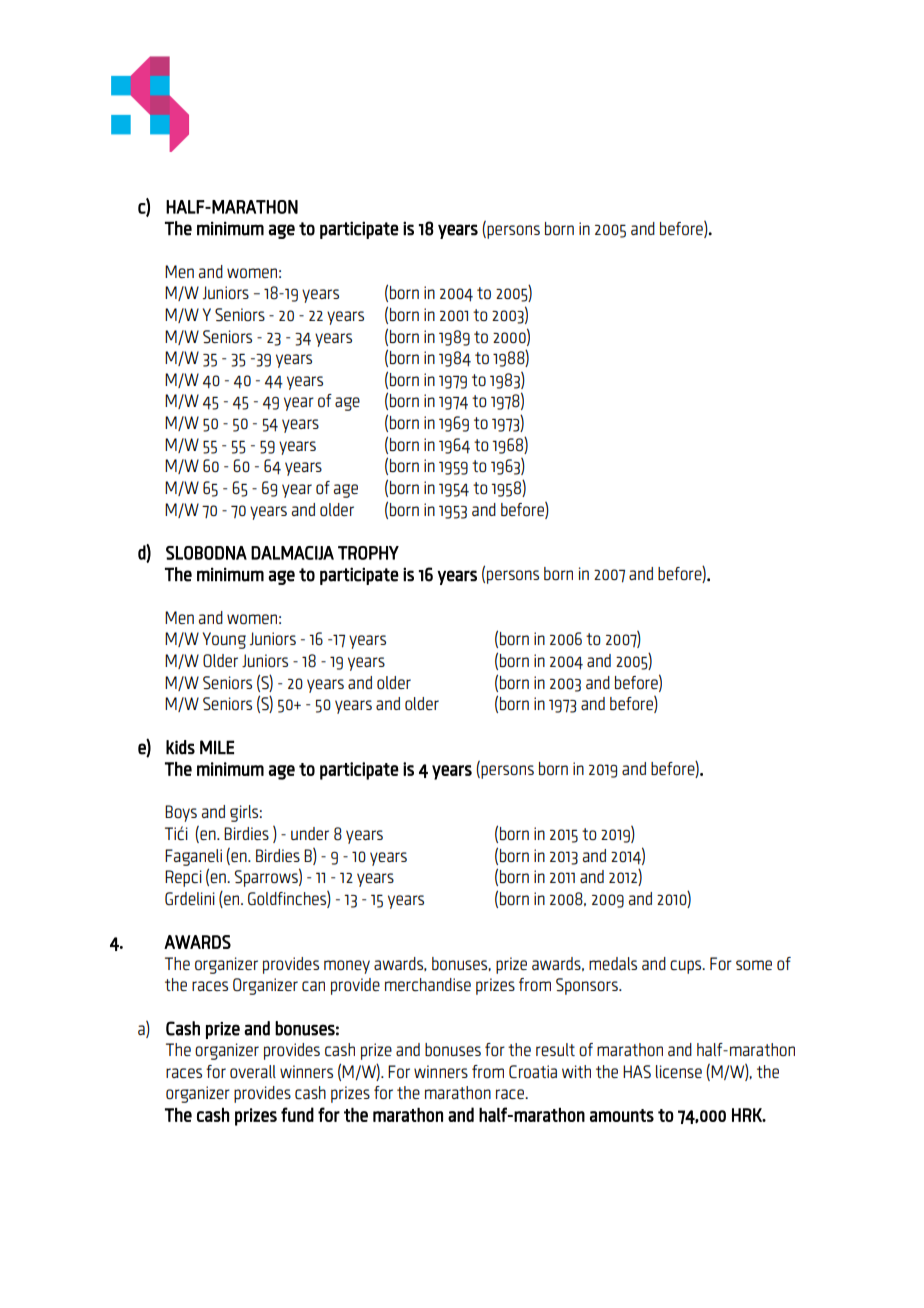 The height and width of the document is (1308, 924). What do you see at coordinates (613, 963) in the document?
I see `medals` at bounding box center [613, 963].
